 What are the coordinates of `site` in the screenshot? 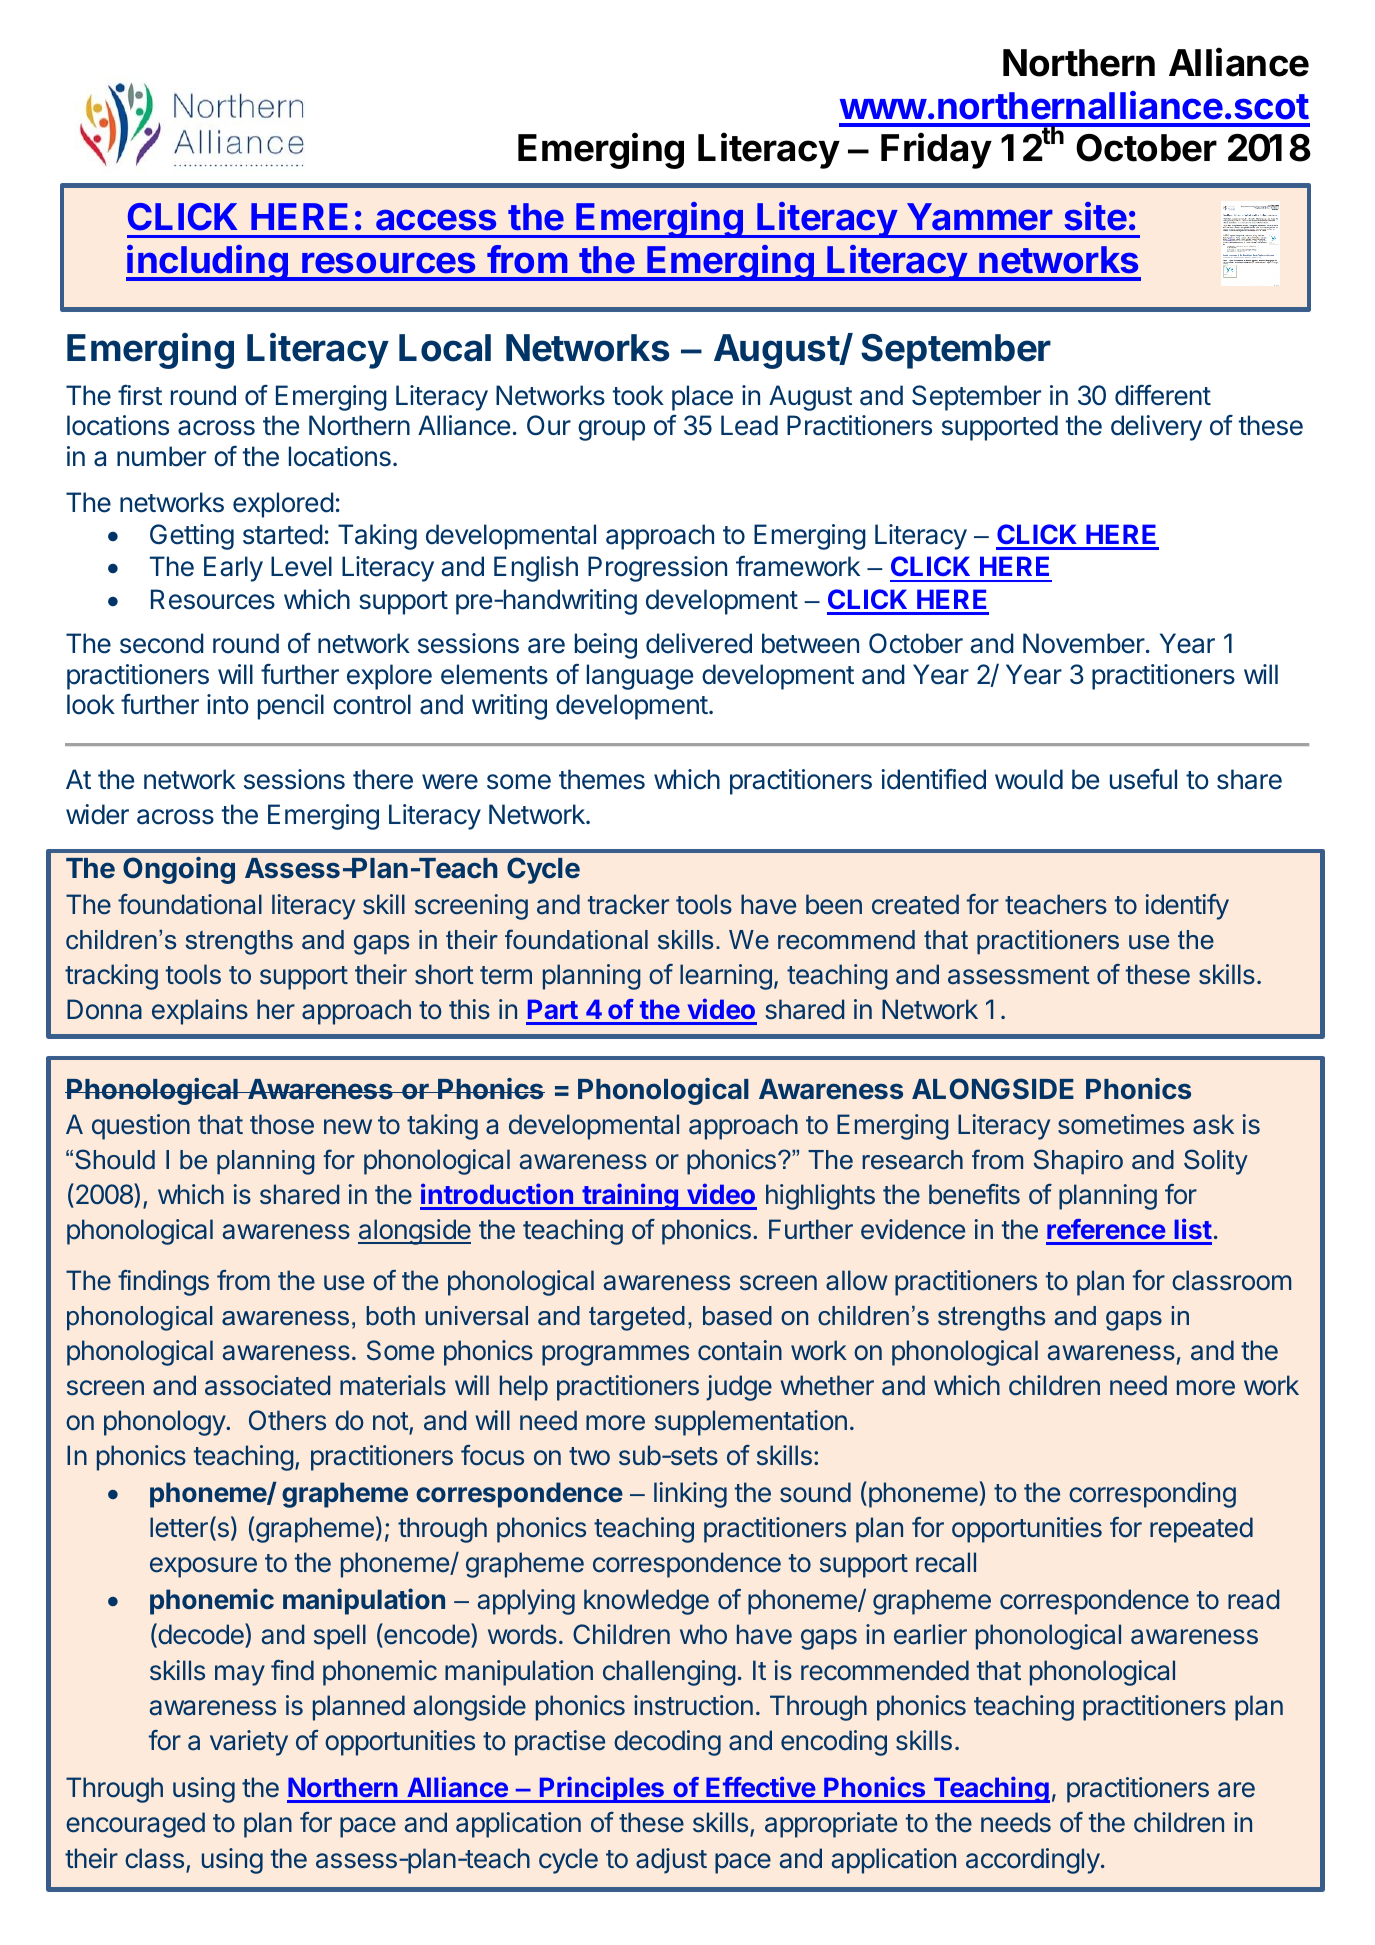 It's located at (1096, 216).
